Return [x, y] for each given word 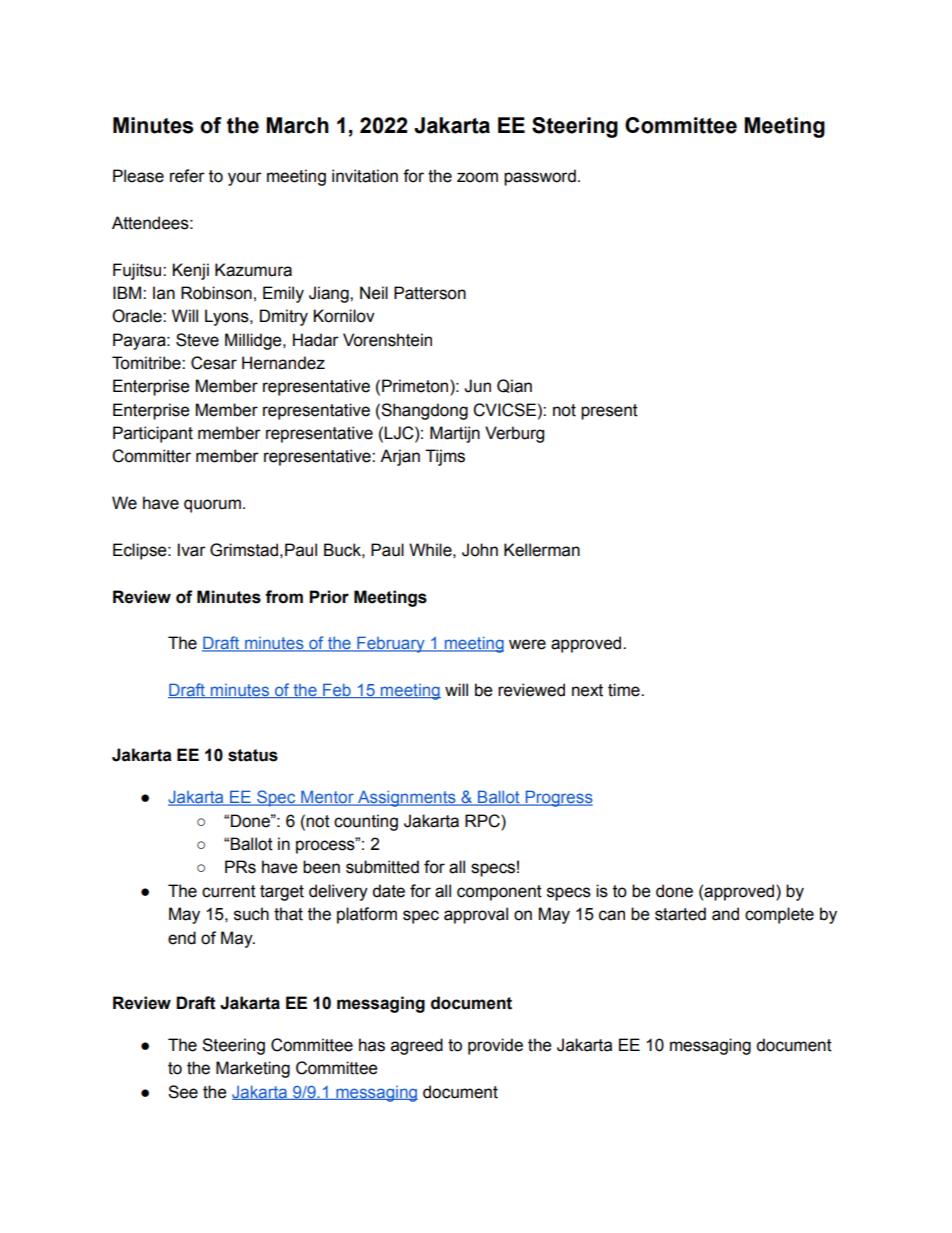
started [680, 914]
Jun [477, 386]
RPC [483, 821]
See [183, 1092]
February [391, 644]
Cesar [214, 363]
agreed [417, 1046]
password [540, 177]
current [229, 891]
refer [187, 176]
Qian [514, 386]
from [284, 597]
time [625, 690]
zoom [477, 177]
